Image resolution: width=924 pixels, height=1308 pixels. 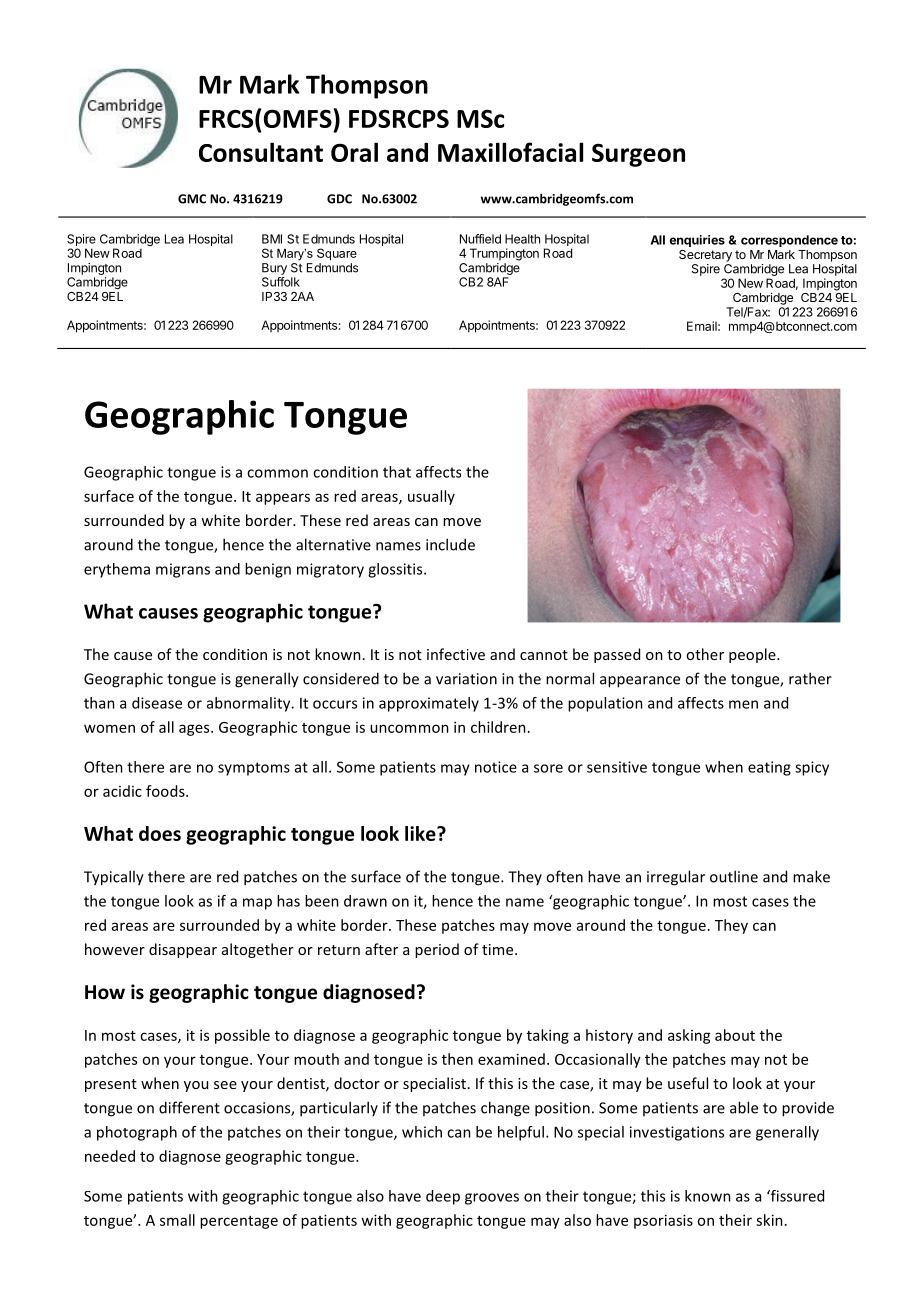 I want to click on other, so click(x=705, y=654).
